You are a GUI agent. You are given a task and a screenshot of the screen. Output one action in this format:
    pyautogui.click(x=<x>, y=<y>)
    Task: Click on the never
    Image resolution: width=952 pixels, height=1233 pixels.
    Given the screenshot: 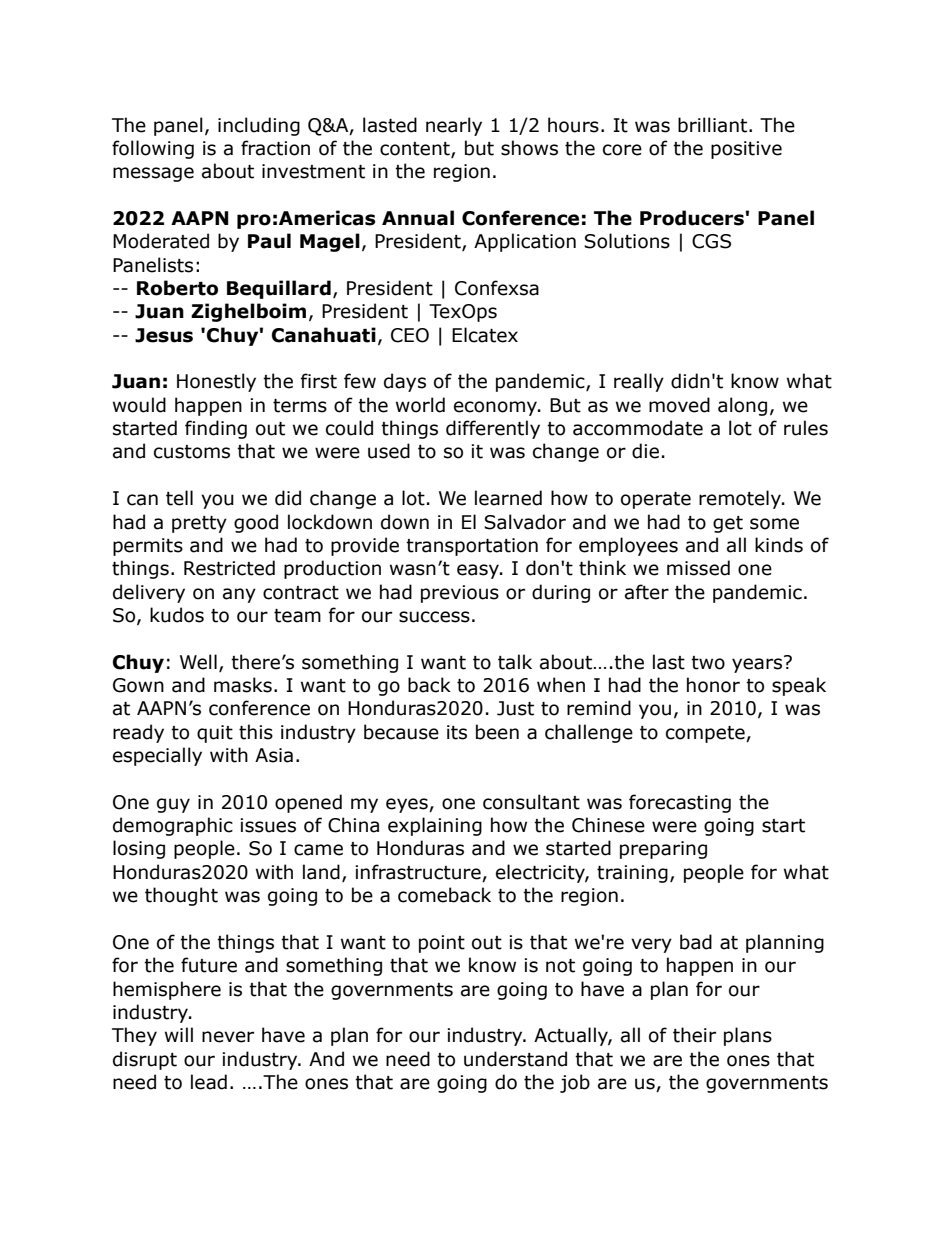 What is the action you would take?
    pyautogui.click(x=228, y=1037)
